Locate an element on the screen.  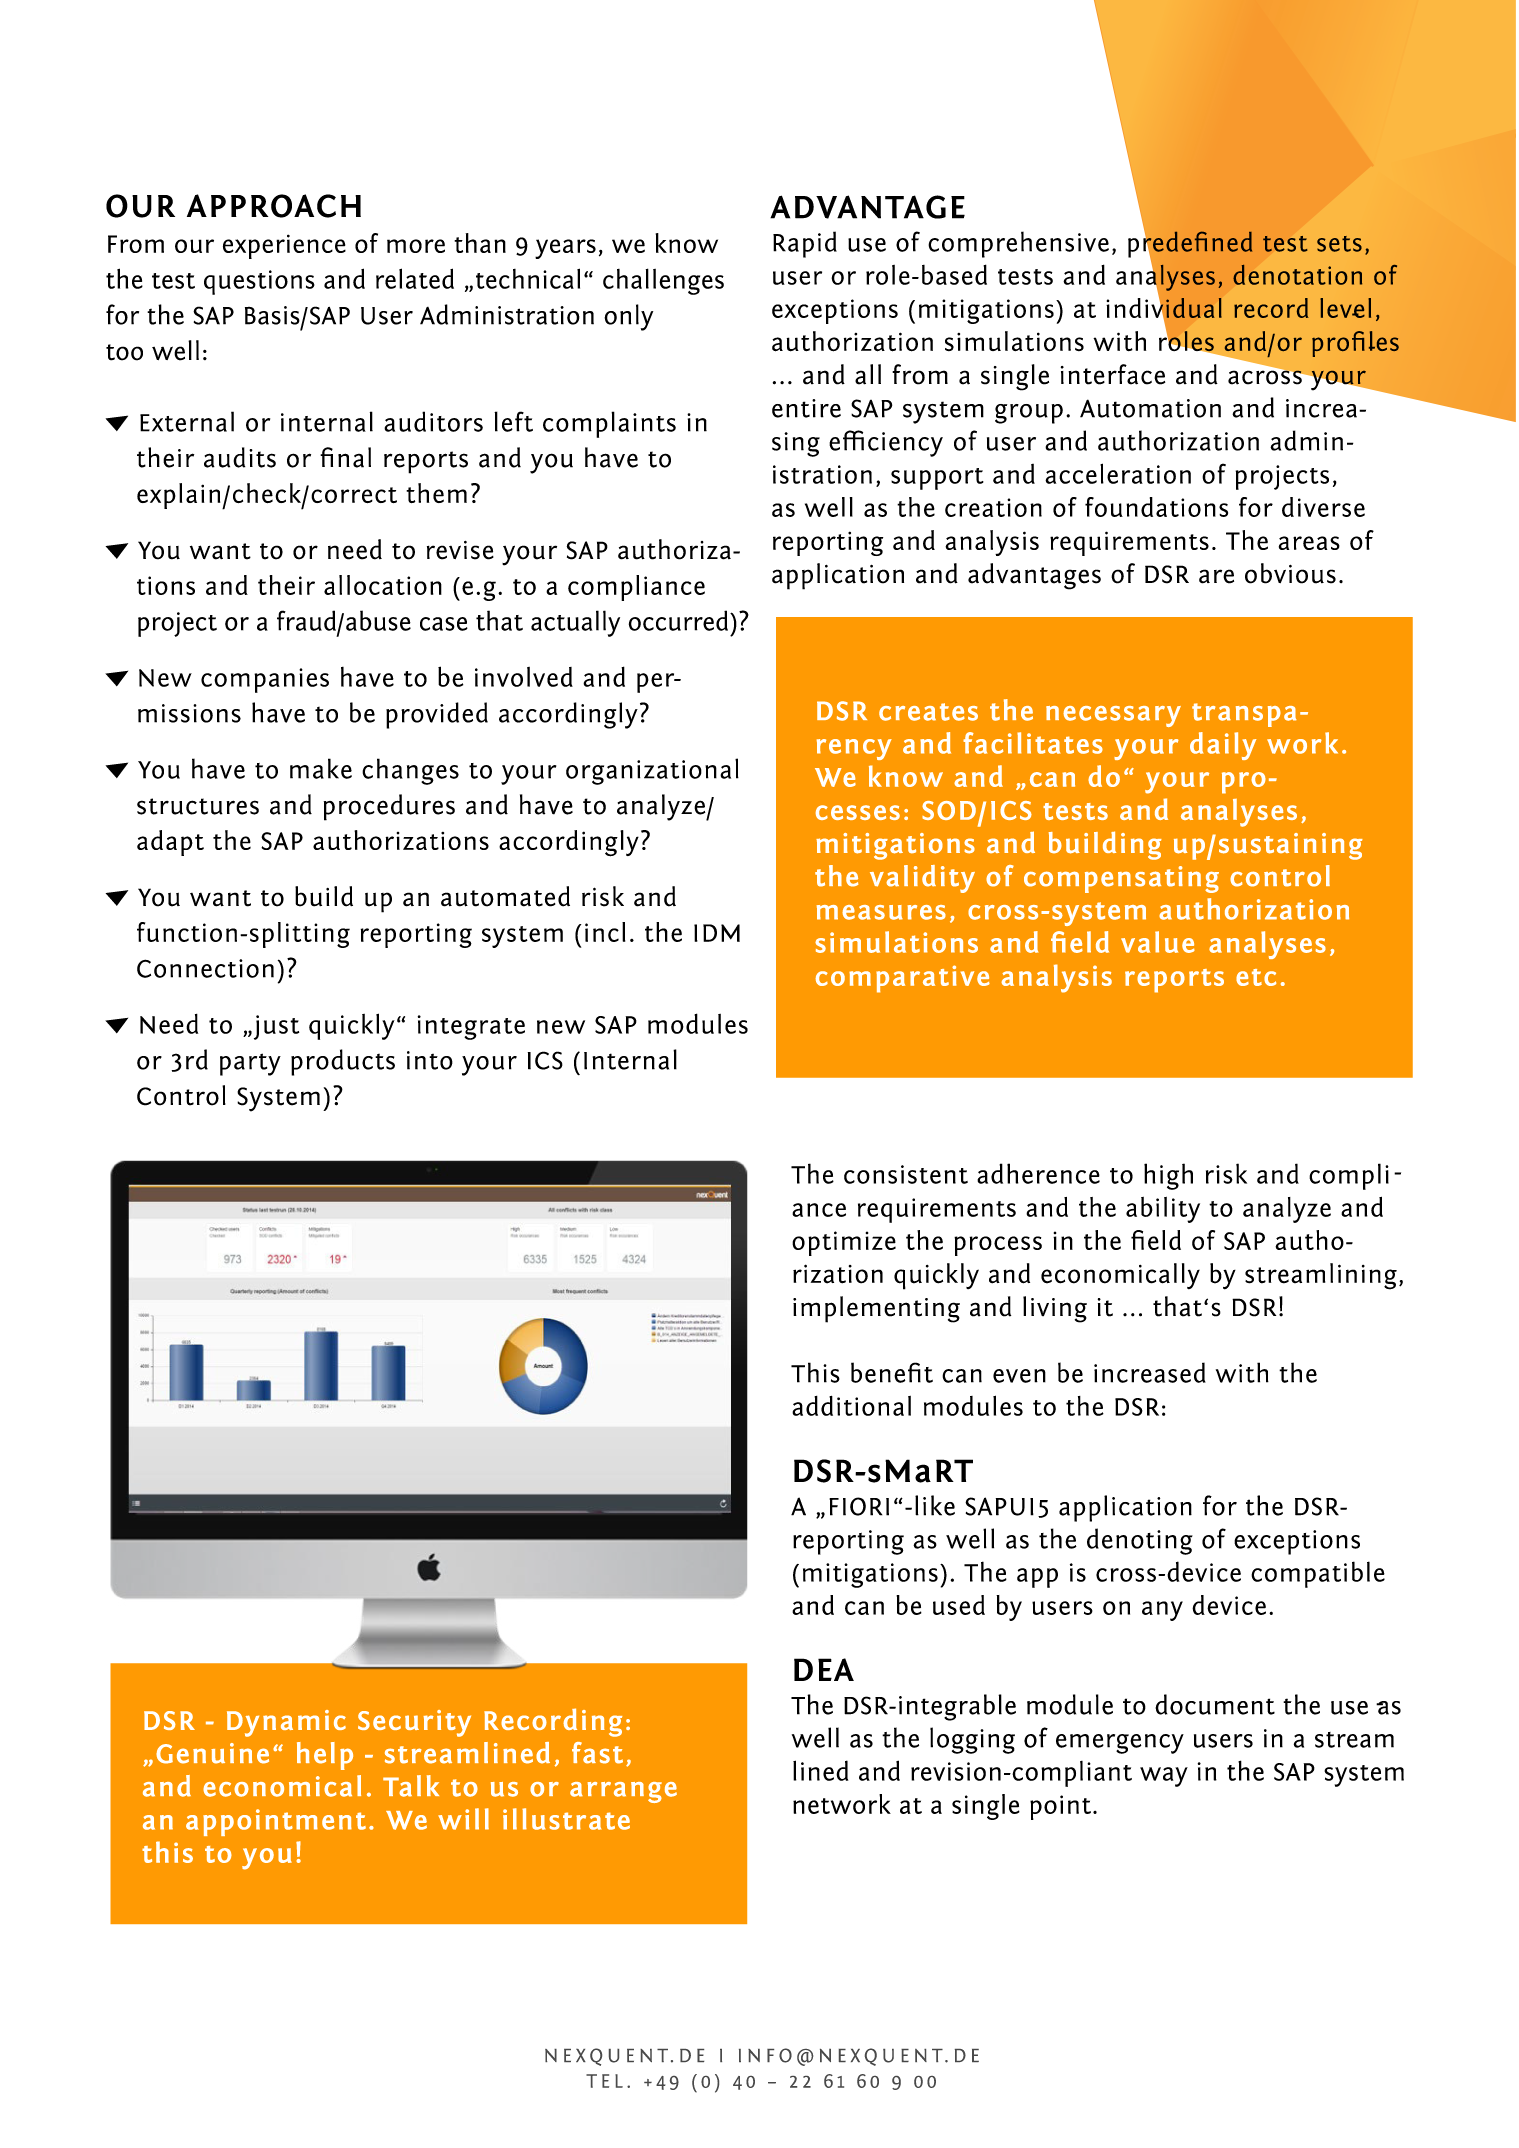
help is located at coordinates (325, 1756).
